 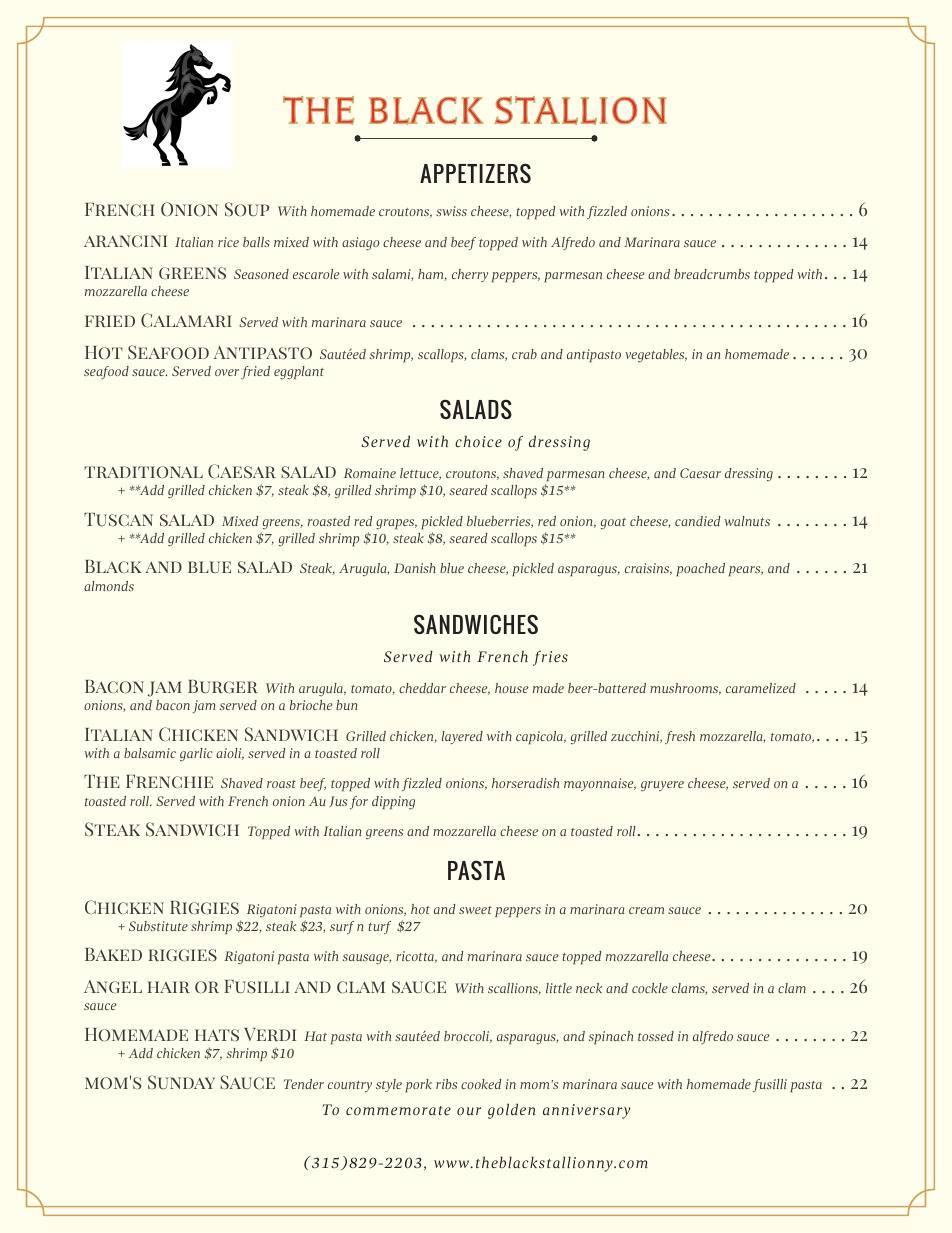 What do you see at coordinates (451, 211) in the screenshot?
I see `swiss` at bounding box center [451, 211].
